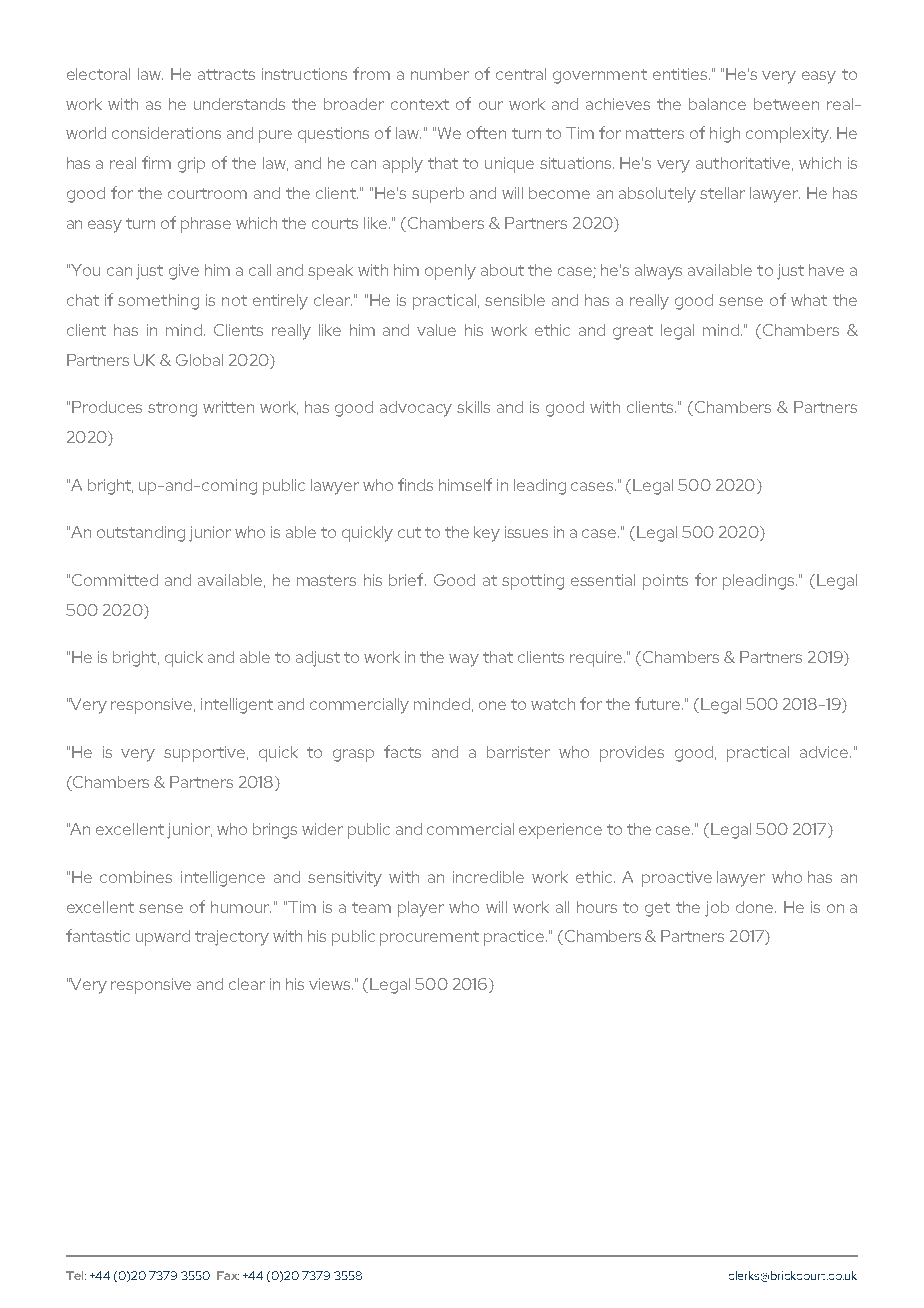  I want to click on future, so click(659, 703).
